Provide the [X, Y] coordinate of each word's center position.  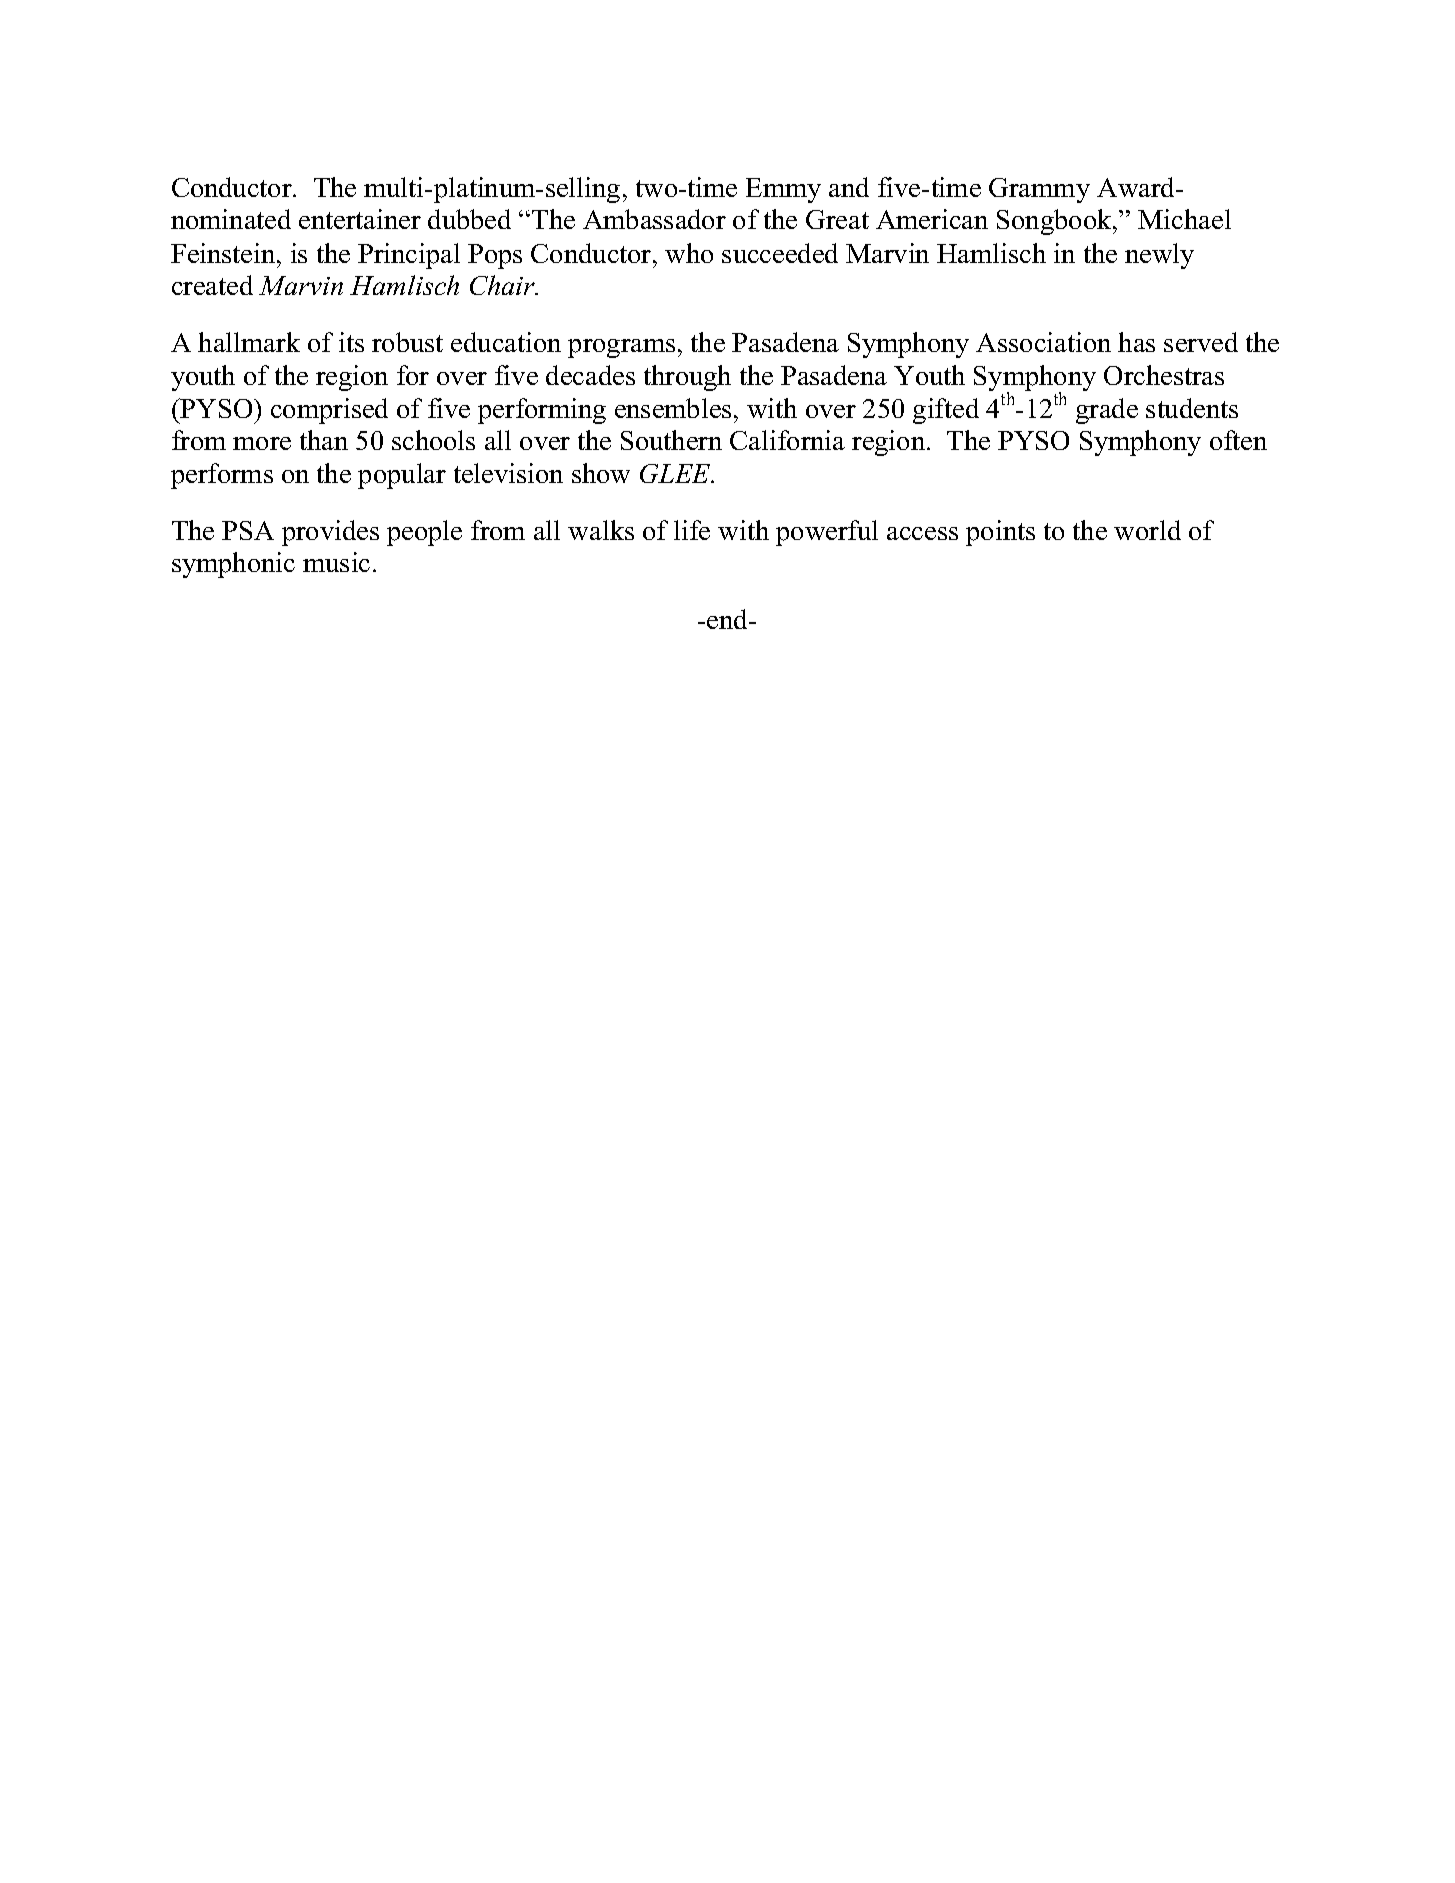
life [692, 530]
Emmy [783, 190]
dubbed [469, 219]
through [687, 378]
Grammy [1039, 190]
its [351, 342]
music [336, 562]
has [1136, 342]
